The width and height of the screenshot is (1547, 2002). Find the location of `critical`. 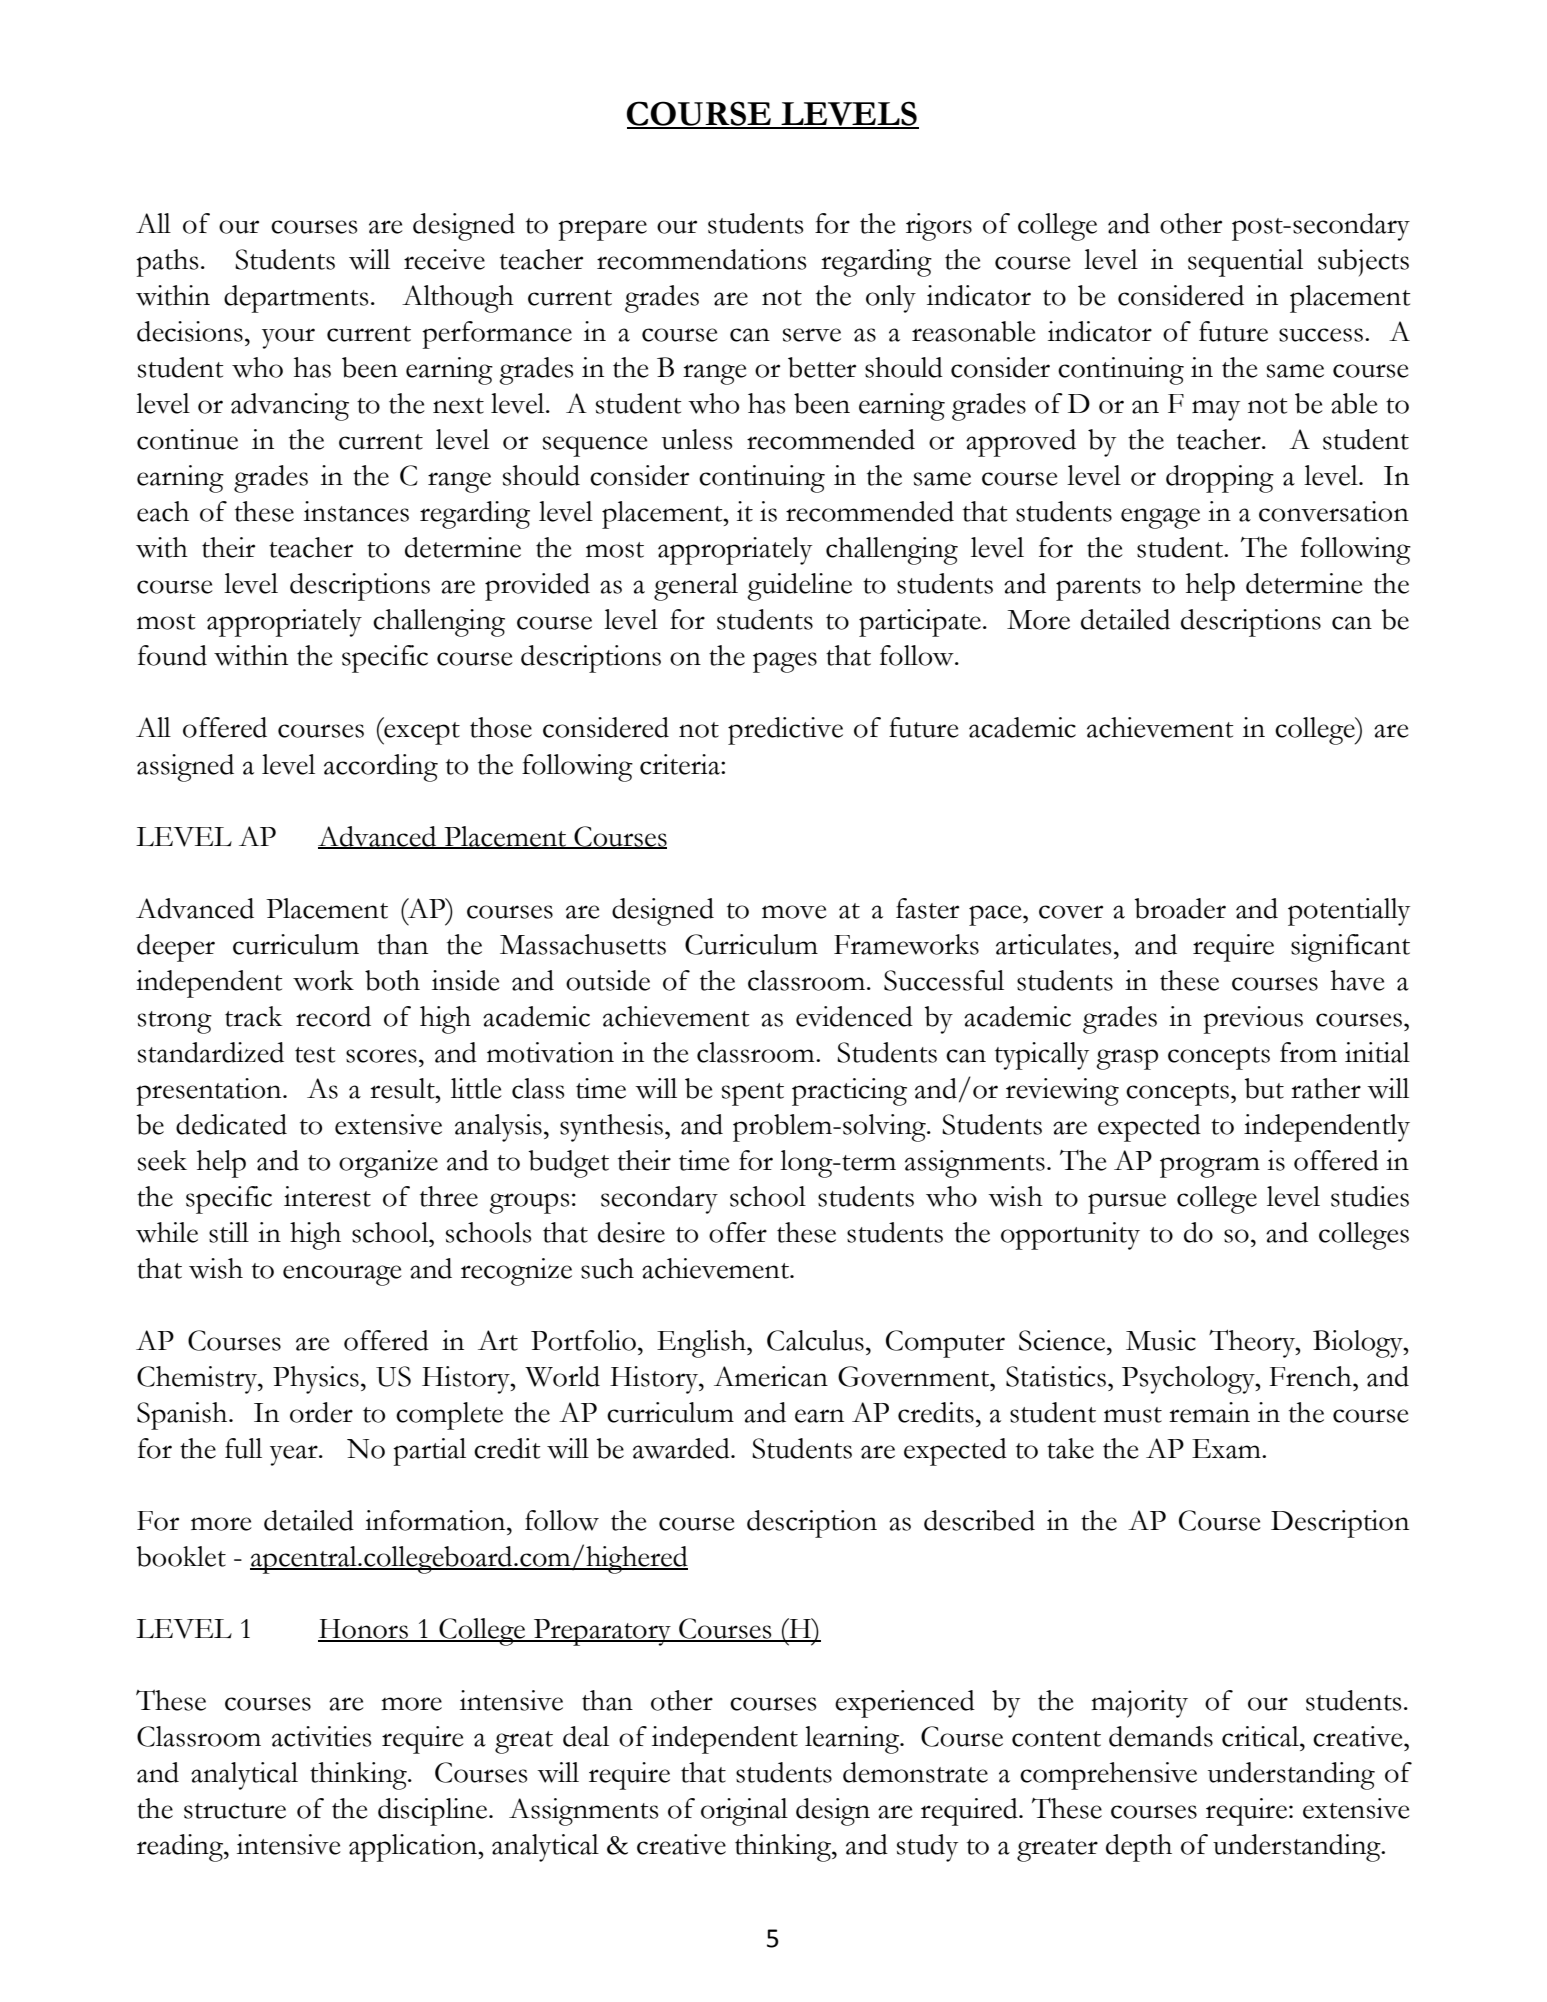

critical is located at coordinates (1261, 1736).
